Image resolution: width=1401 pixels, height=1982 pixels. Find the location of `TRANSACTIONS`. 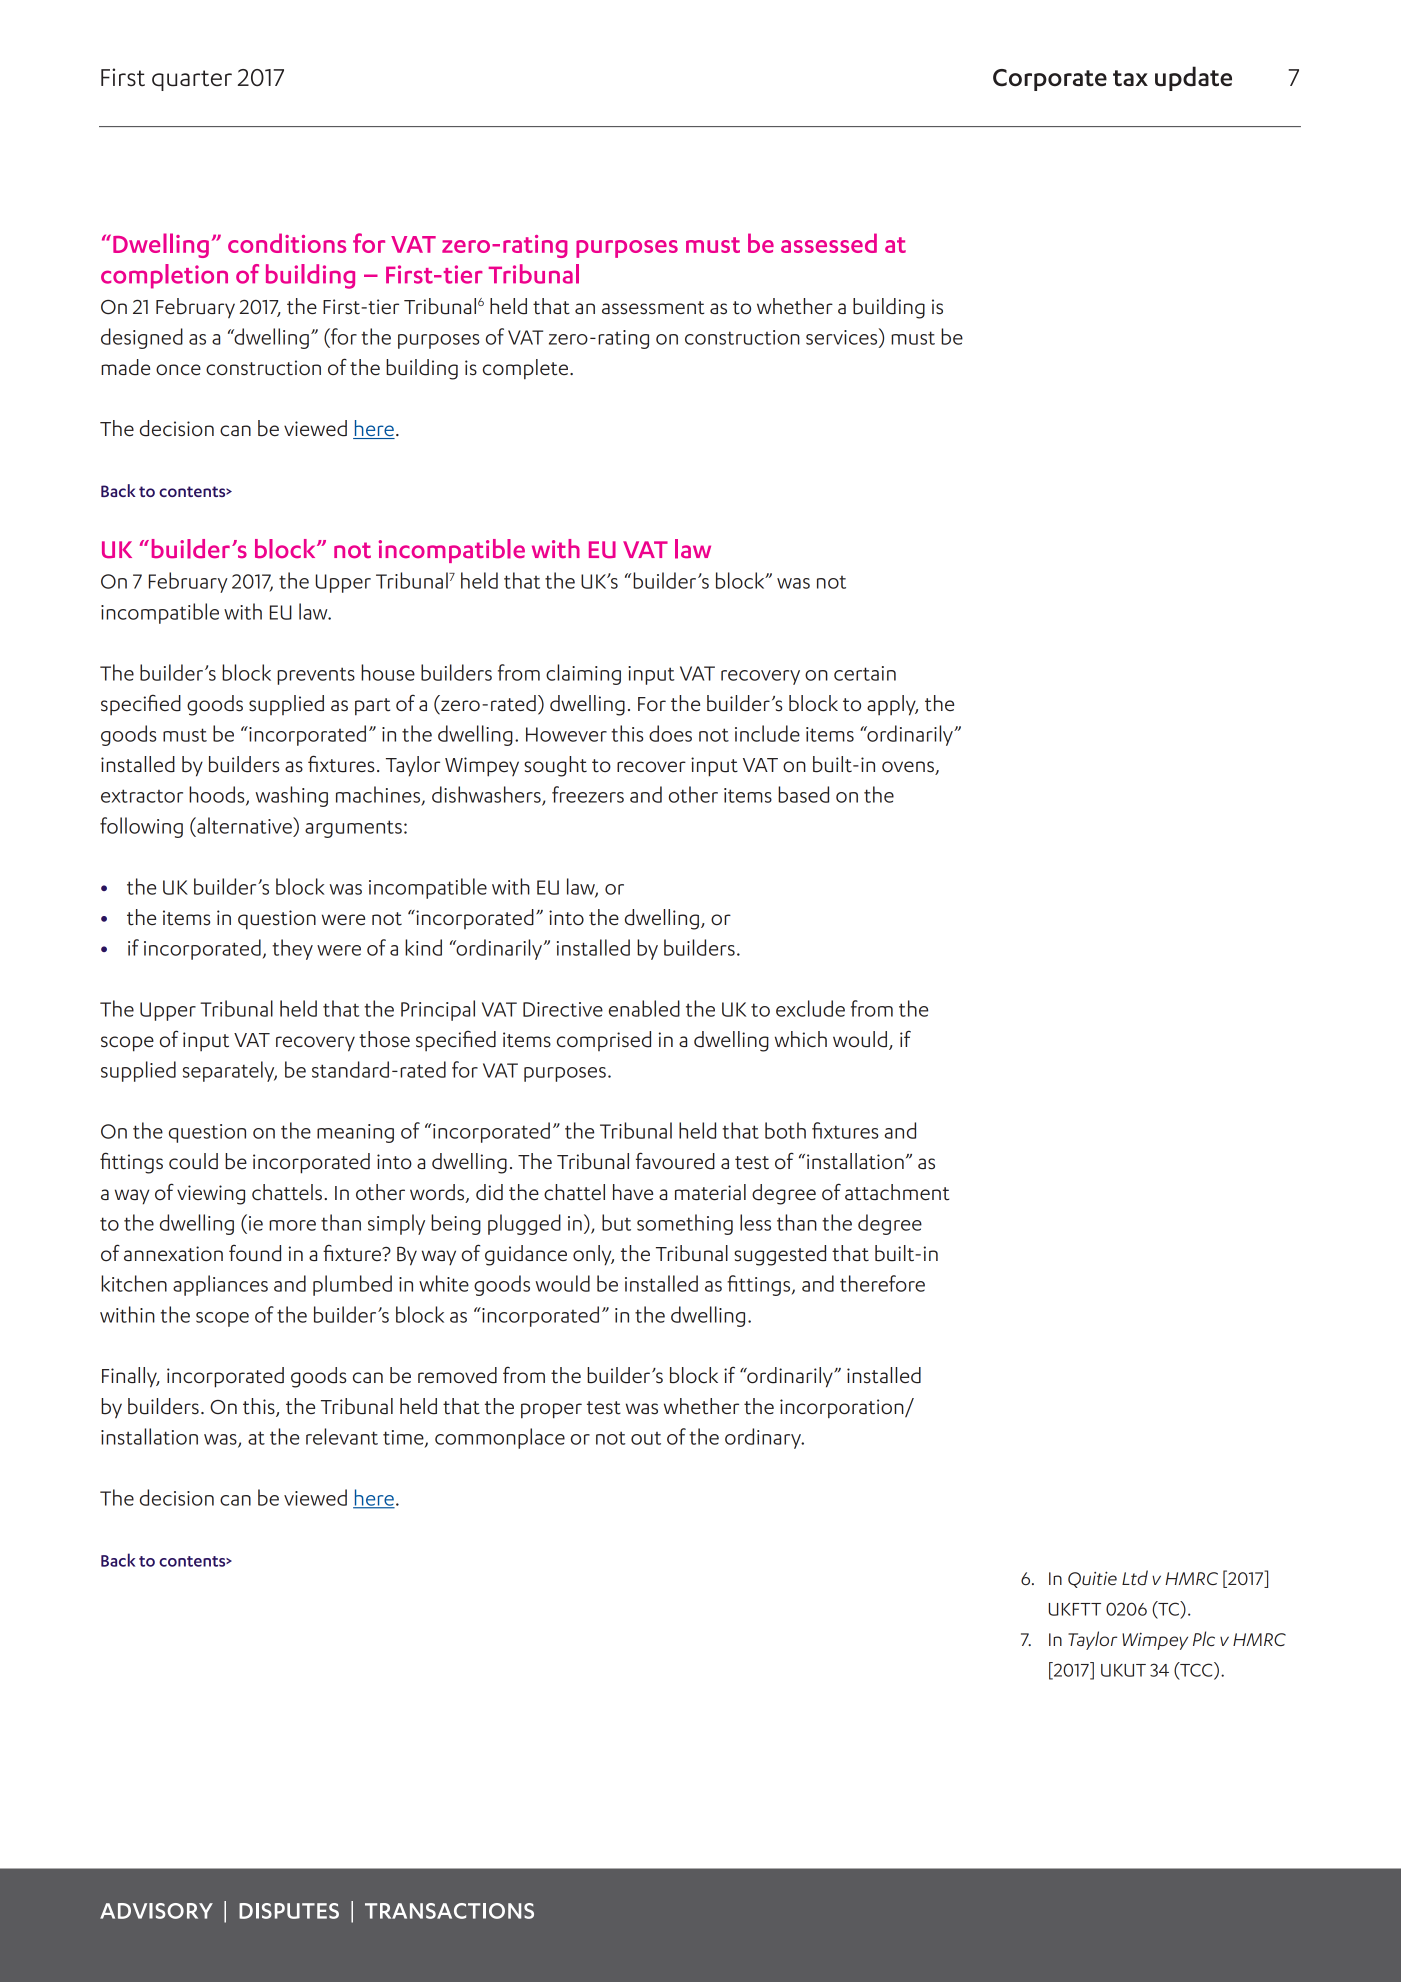

TRANSACTIONS is located at coordinates (449, 1911).
